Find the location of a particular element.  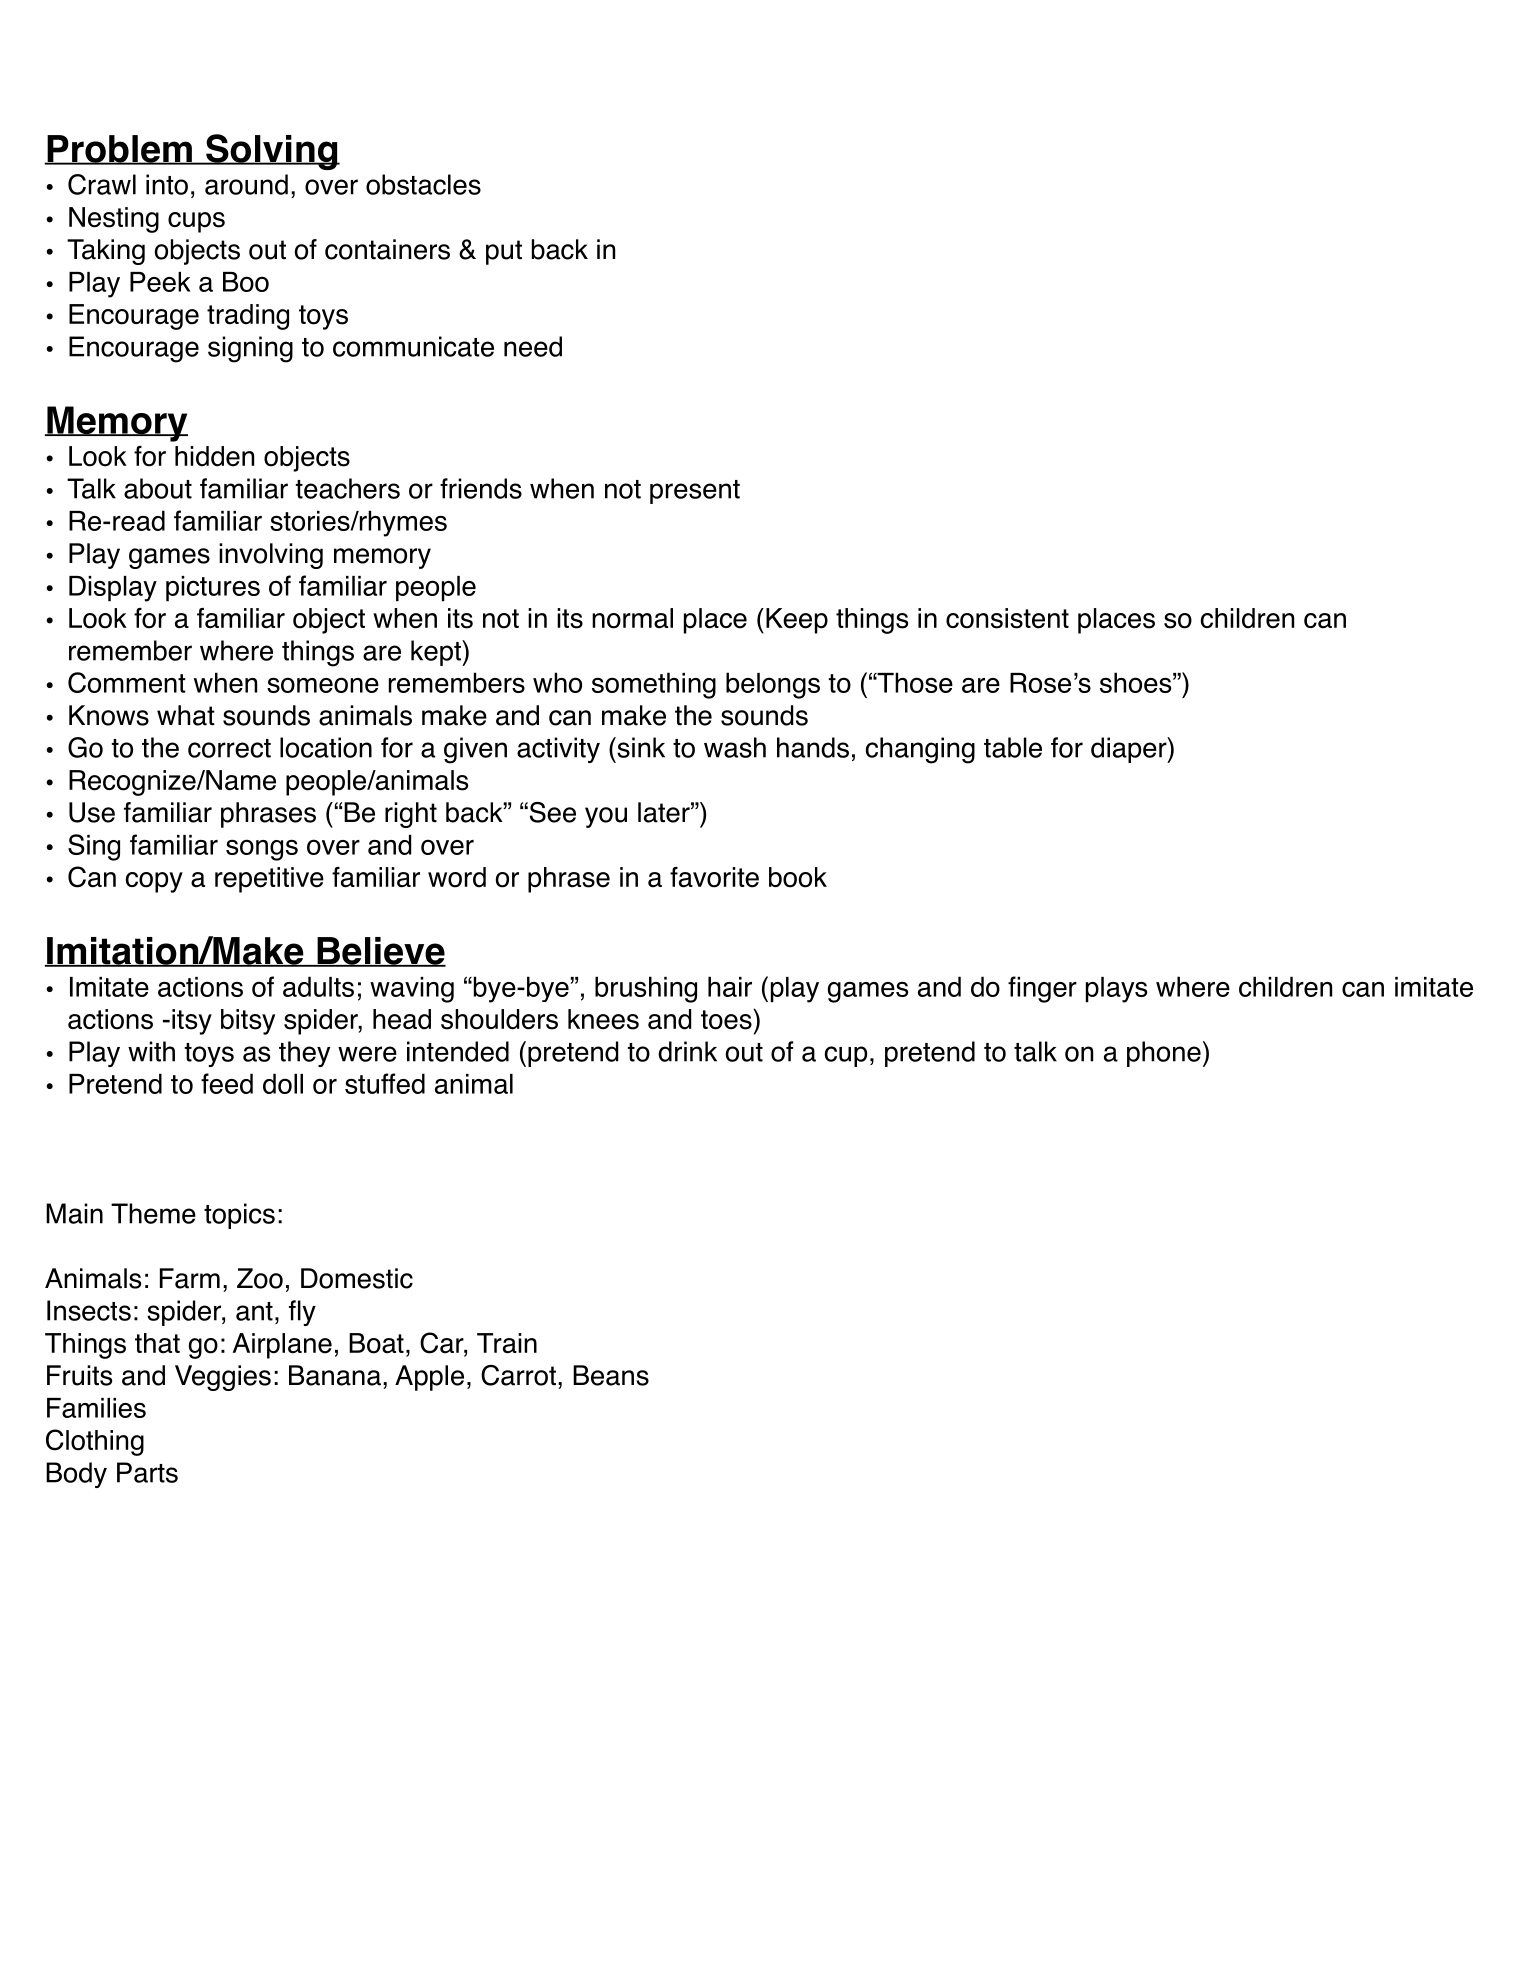

into is located at coordinates (167, 184).
